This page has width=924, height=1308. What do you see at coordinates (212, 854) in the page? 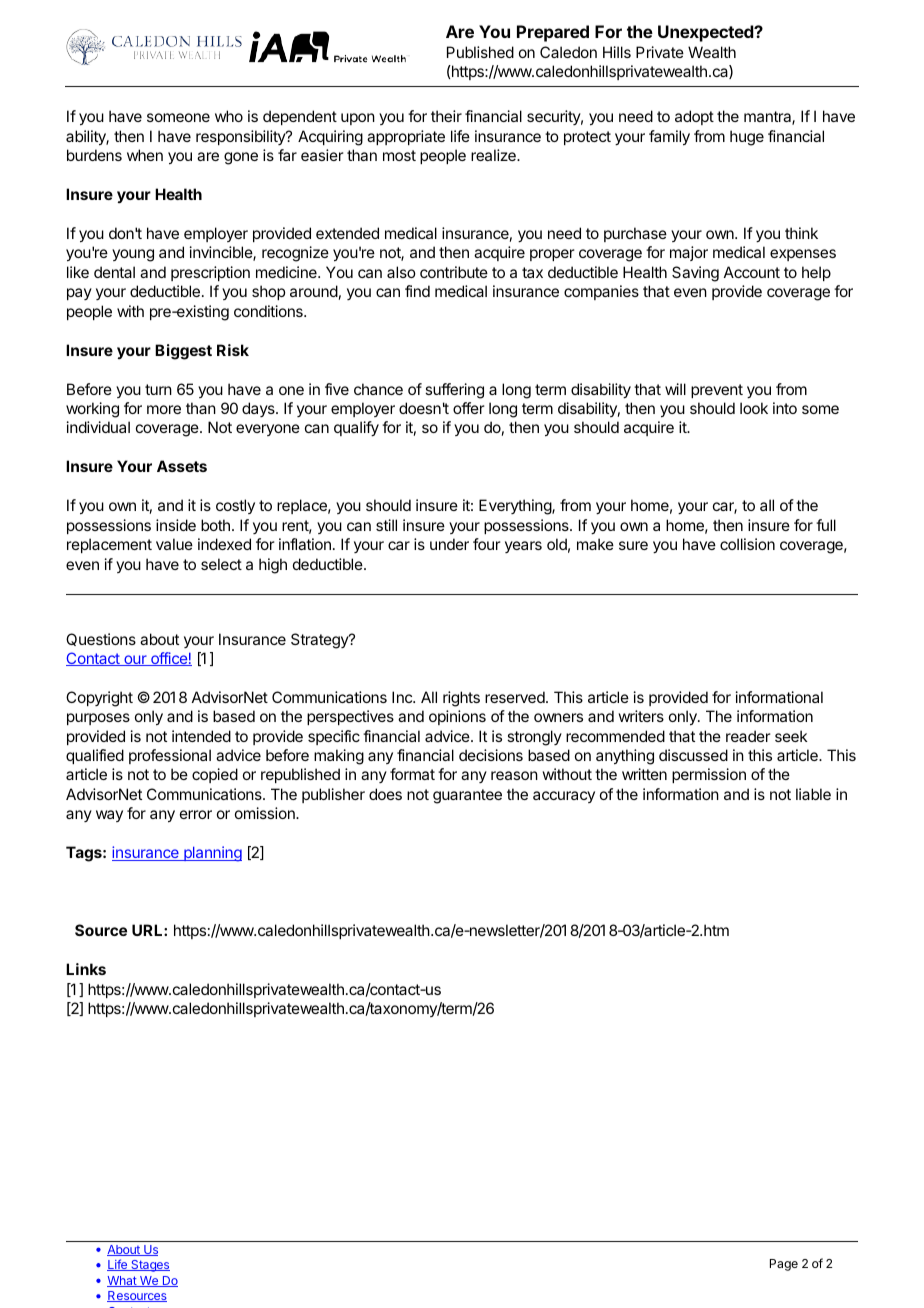
I see `planning` at bounding box center [212, 854].
